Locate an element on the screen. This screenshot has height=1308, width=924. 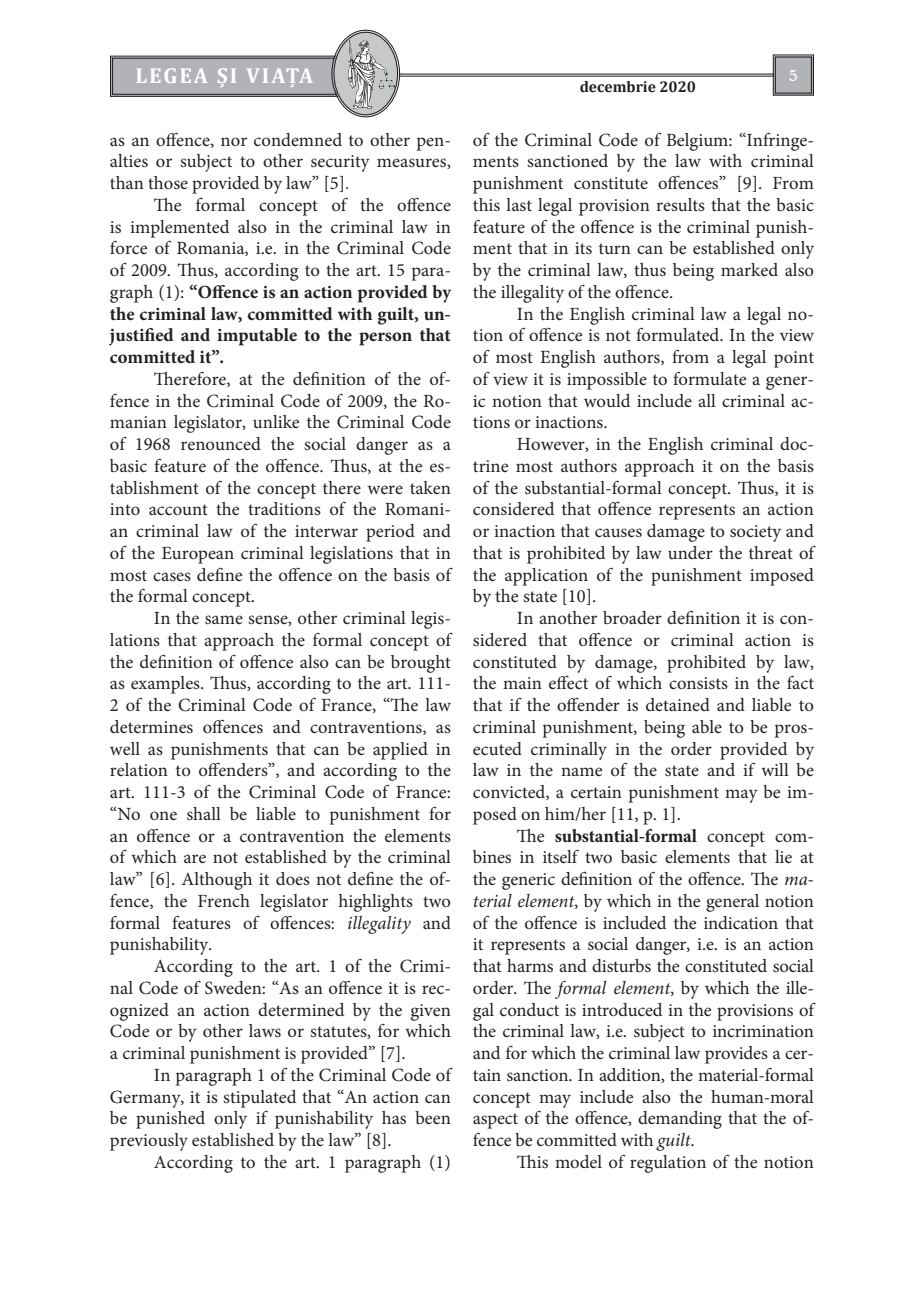
renounced is located at coordinates (221, 443).
